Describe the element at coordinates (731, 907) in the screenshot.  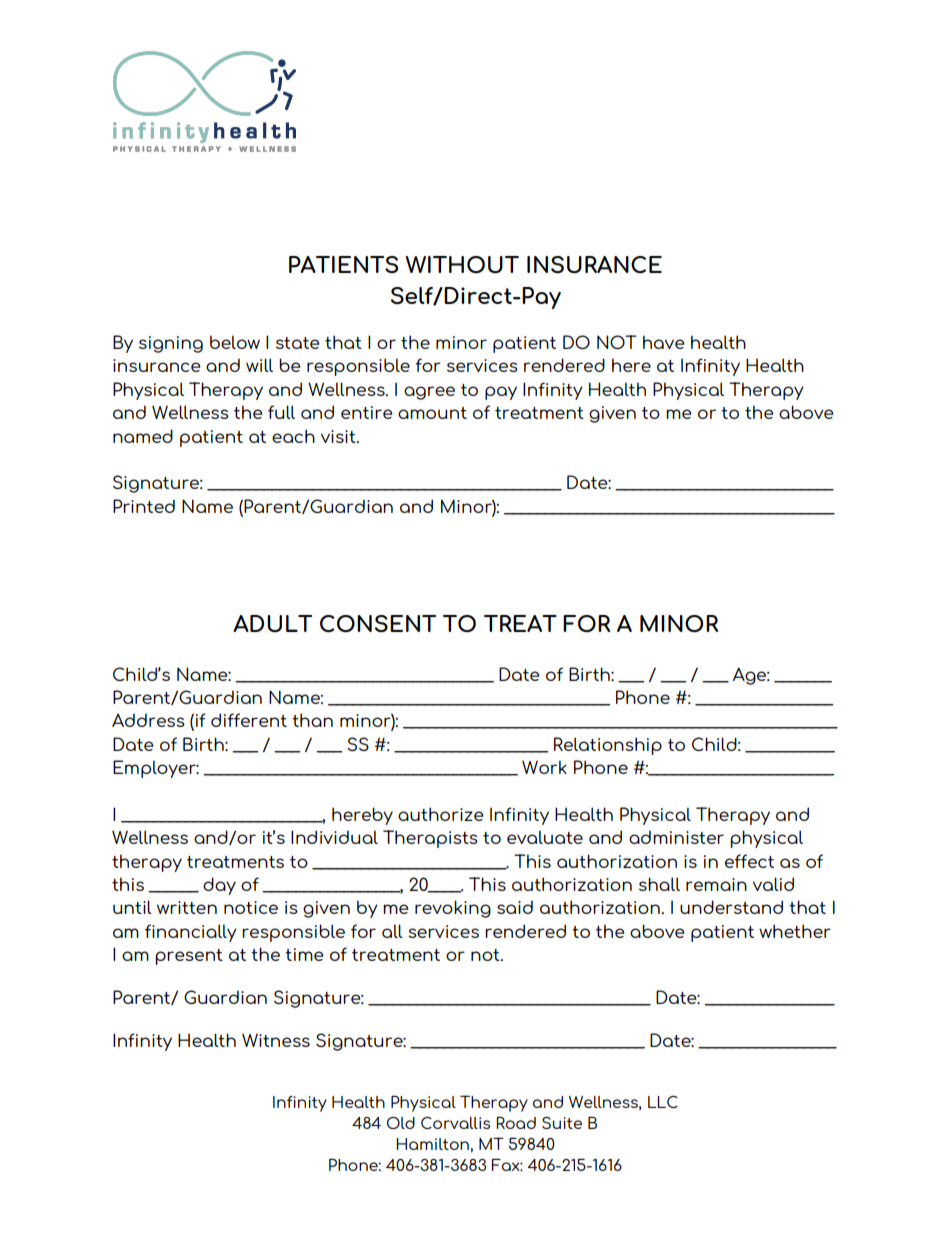
I see `understand` at that location.
